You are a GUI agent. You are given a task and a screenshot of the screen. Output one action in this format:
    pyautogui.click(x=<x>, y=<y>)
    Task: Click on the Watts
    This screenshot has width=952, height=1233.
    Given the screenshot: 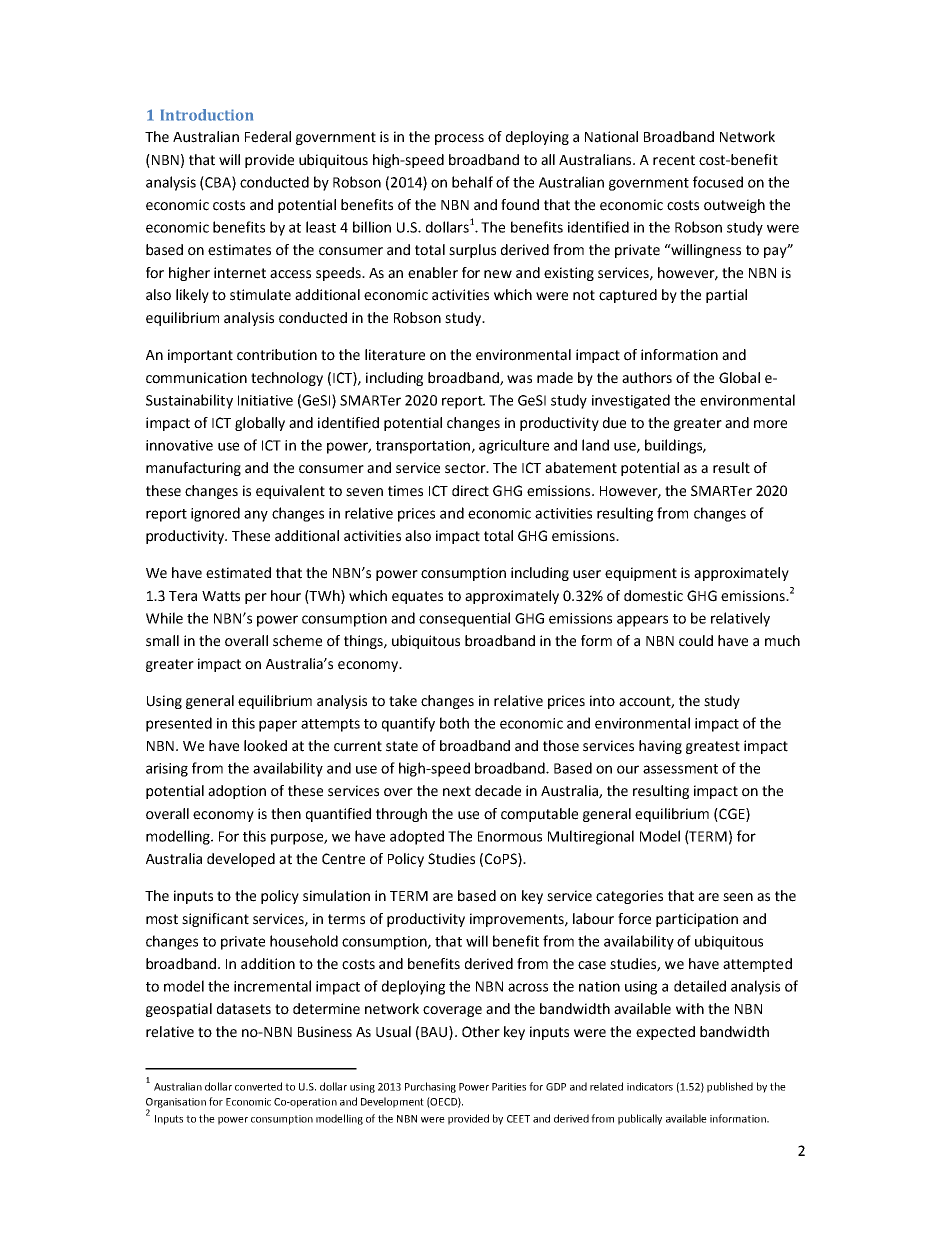 What is the action you would take?
    pyautogui.click(x=221, y=596)
